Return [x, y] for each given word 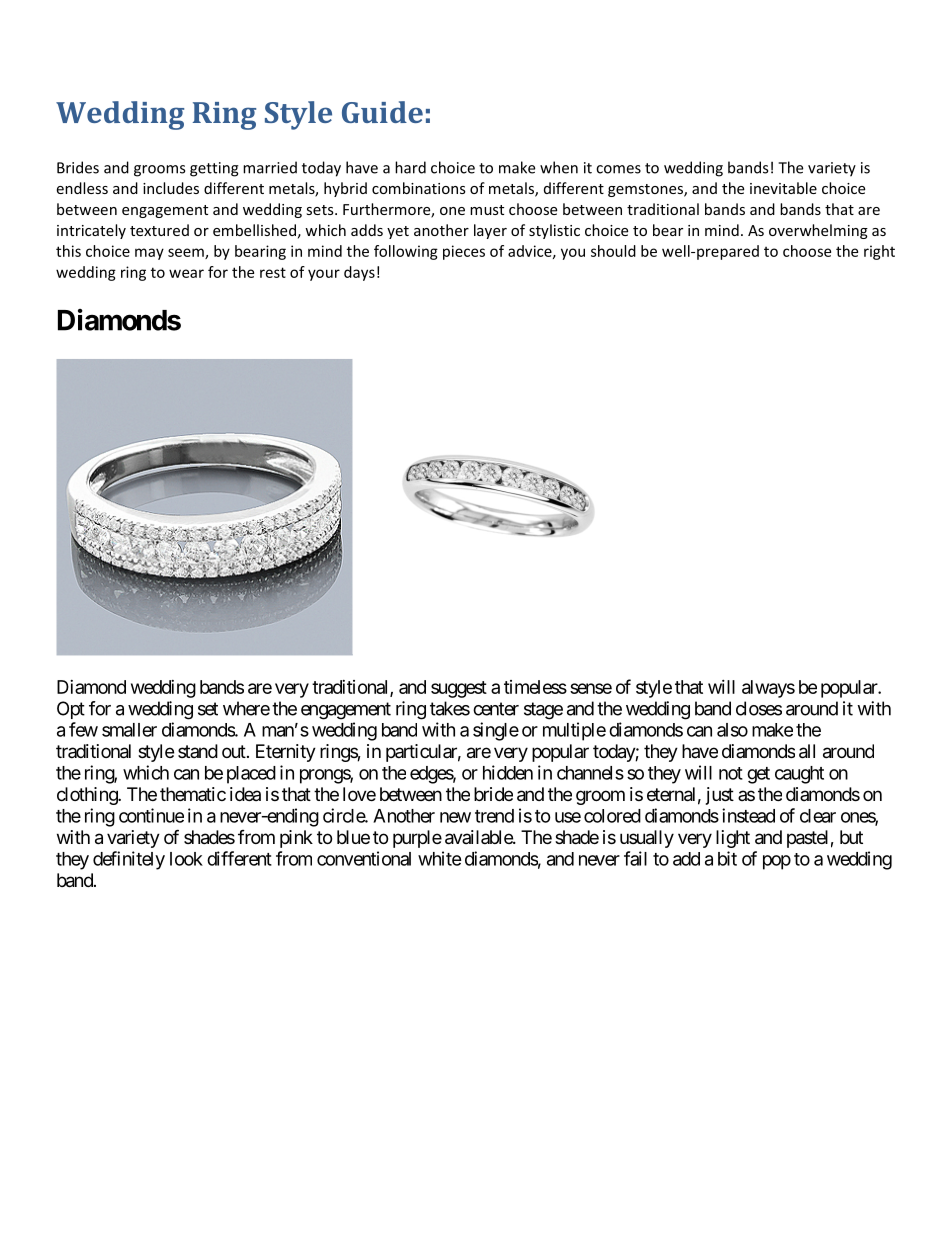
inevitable [783, 188]
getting [214, 169]
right [879, 252]
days [359, 273]
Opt [71, 710]
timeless [535, 687]
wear [186, 273]
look [186, 859]
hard [410, 167]
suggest [459, 689]
